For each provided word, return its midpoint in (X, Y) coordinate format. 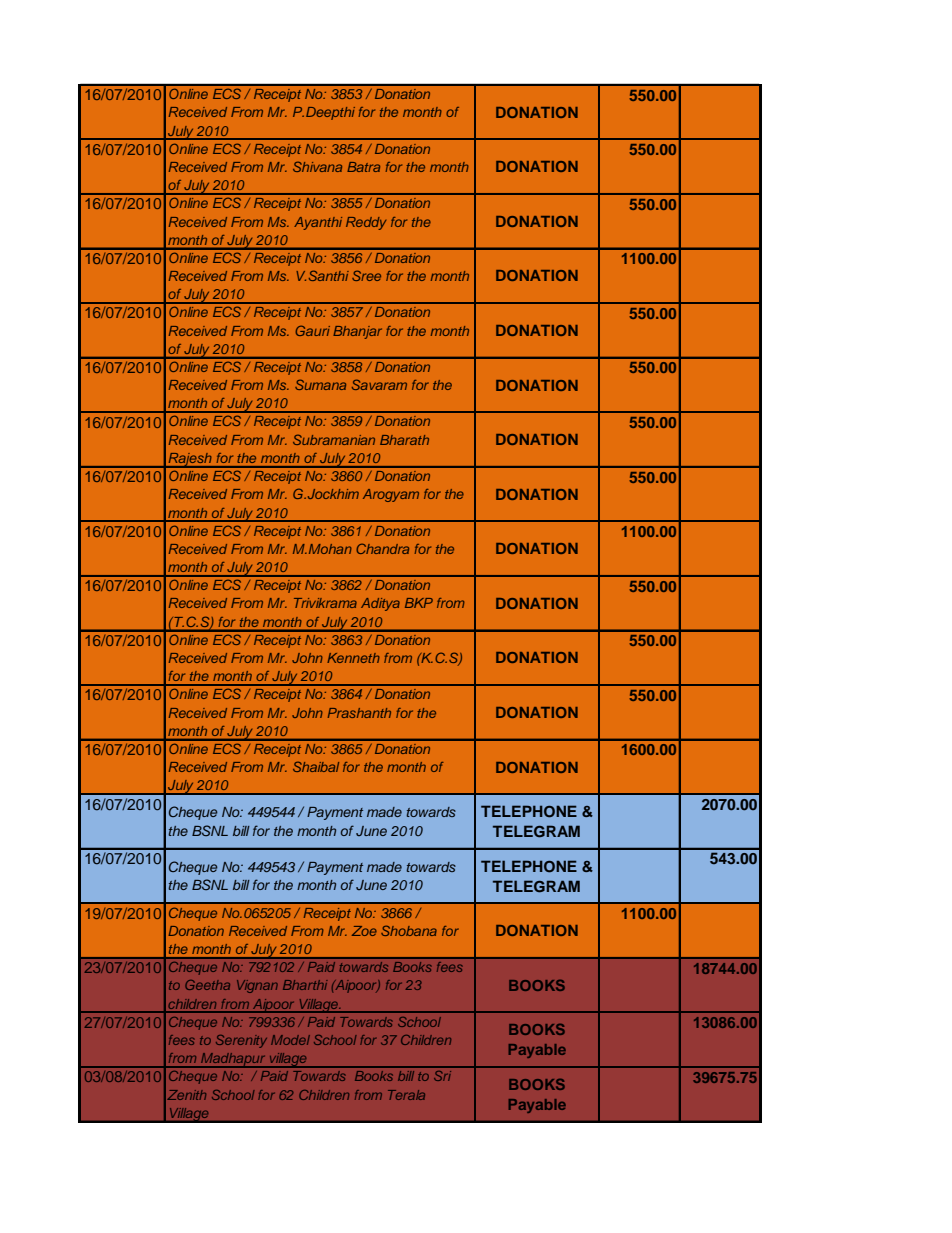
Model (290, 1040)
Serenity (241, 1041)
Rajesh (190, 460)
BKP (419, 603)
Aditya (380, 604)
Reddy (366, 223)
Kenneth (353, 658)
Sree (366, 275)
